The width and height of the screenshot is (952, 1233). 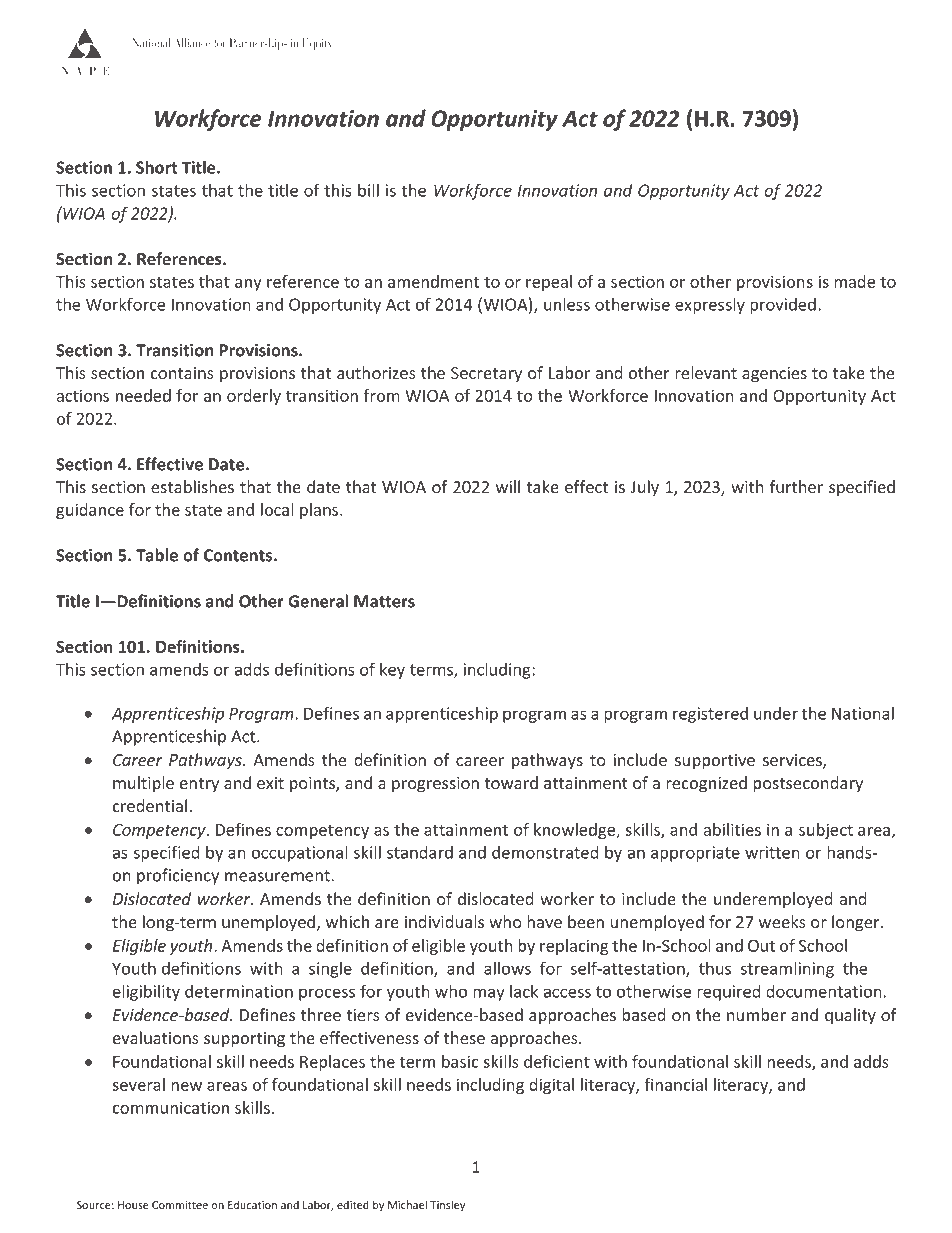 What do you see at coordinates (157, 167) in the screenshot?
I see `Short` at bounding box center [157, 167].
